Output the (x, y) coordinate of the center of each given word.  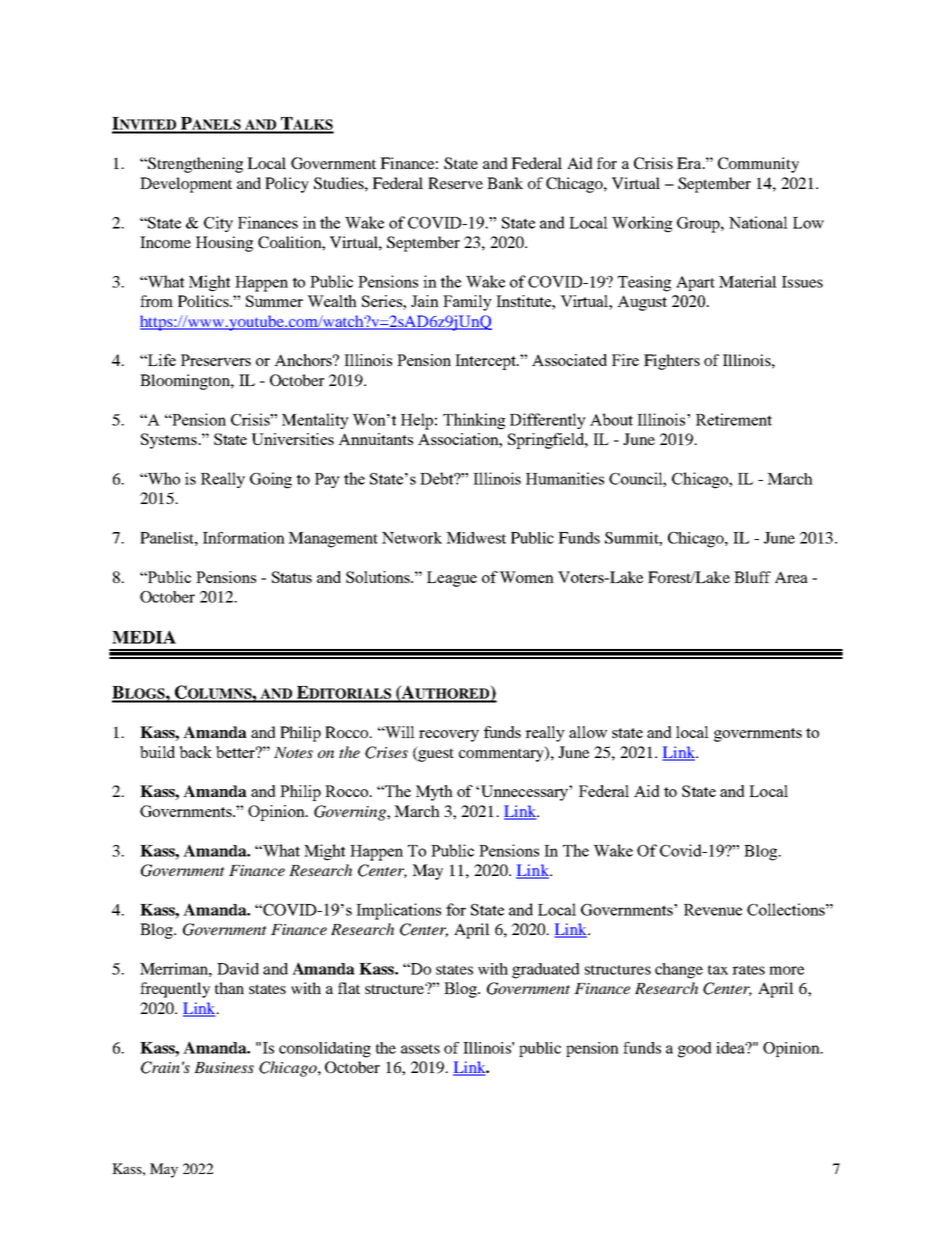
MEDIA (144, 637)
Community (758, 165)
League (452, 579)
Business (224, 1067)
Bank (505, 183)
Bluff (752, 577)
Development (186, 185)
